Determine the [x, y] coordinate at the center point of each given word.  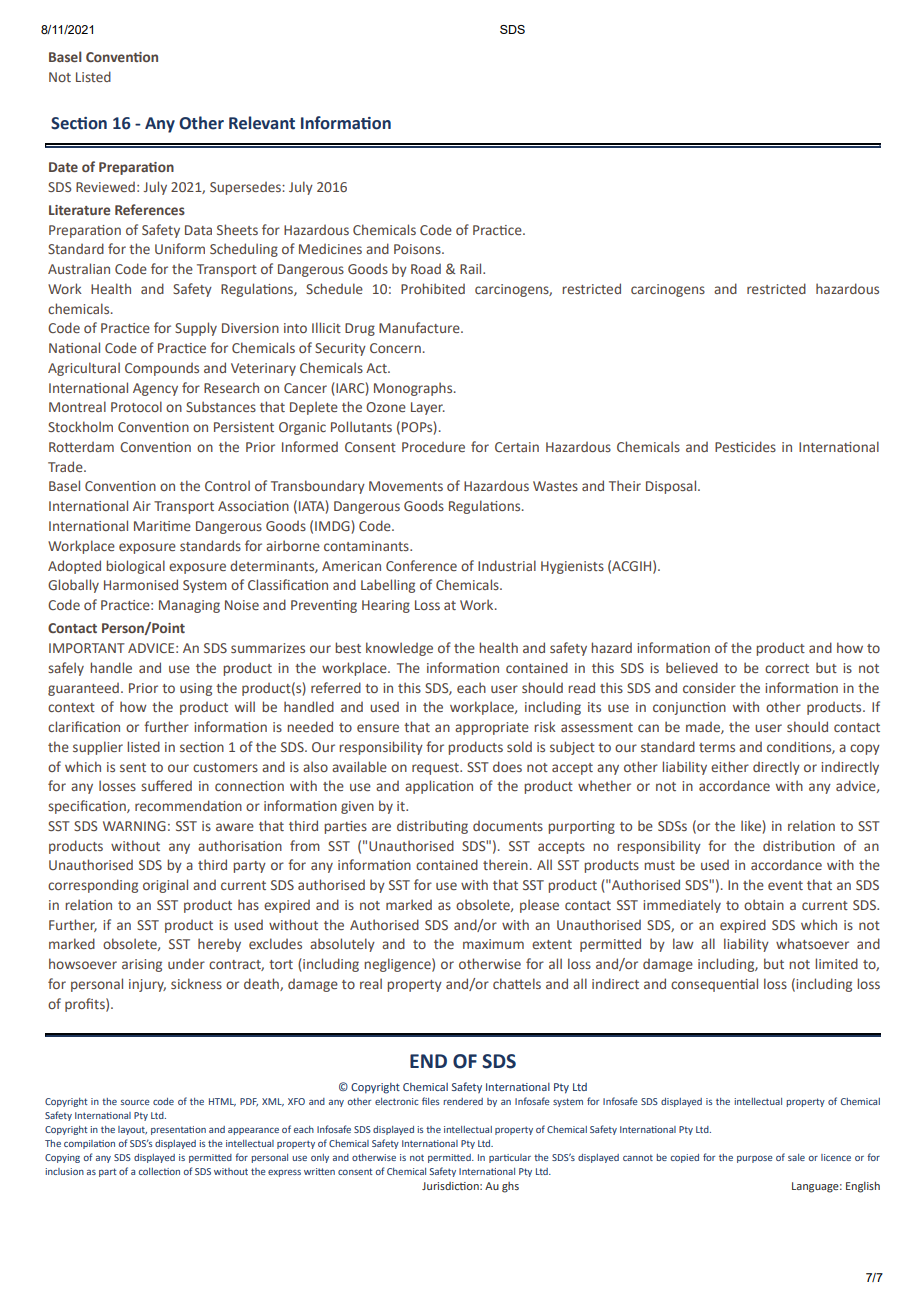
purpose [755, 1159]
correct [787, 668]
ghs [510, 1187]
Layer [428, 408]
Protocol [136, 406]
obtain [764, 904]
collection [159, 1171]
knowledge [399, 649]
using [196, 689]
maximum [493, 944]
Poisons [418, 249]
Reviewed [105, 187]
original [165, 886]
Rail [472, 268]
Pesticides [745, 446]
